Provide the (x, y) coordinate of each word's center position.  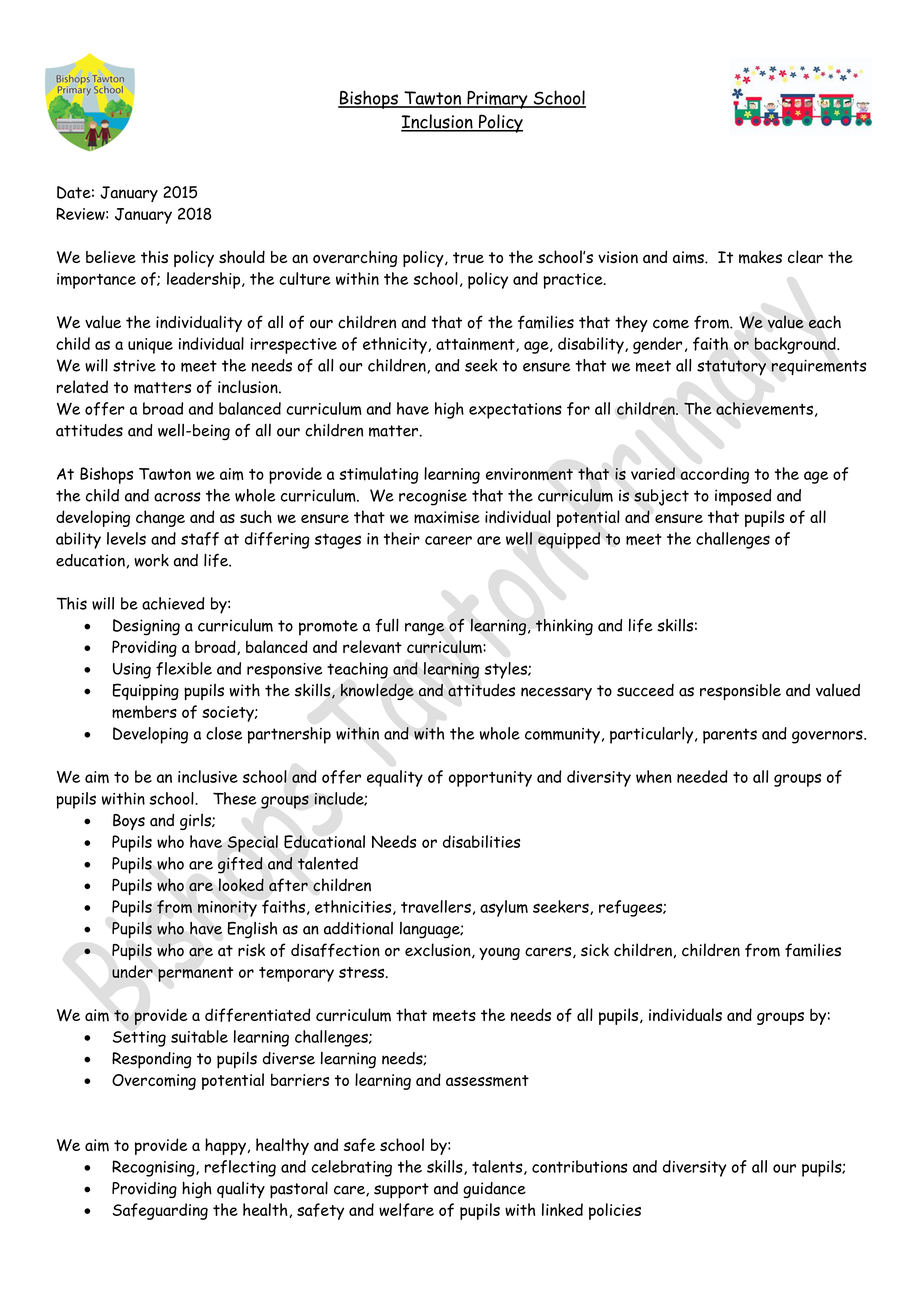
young (499, 953)
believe (111, 256)
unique (150, 346)
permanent (195, 974)
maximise (447, 517)
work (151, 560)
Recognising (154, 1168)
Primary (497, 100)
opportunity (490, 779)
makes (760, 257)
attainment (476, 345)
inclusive (208, 776)
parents (730, 736)
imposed (743, 497)
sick (595, 950)
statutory (731, 368)
